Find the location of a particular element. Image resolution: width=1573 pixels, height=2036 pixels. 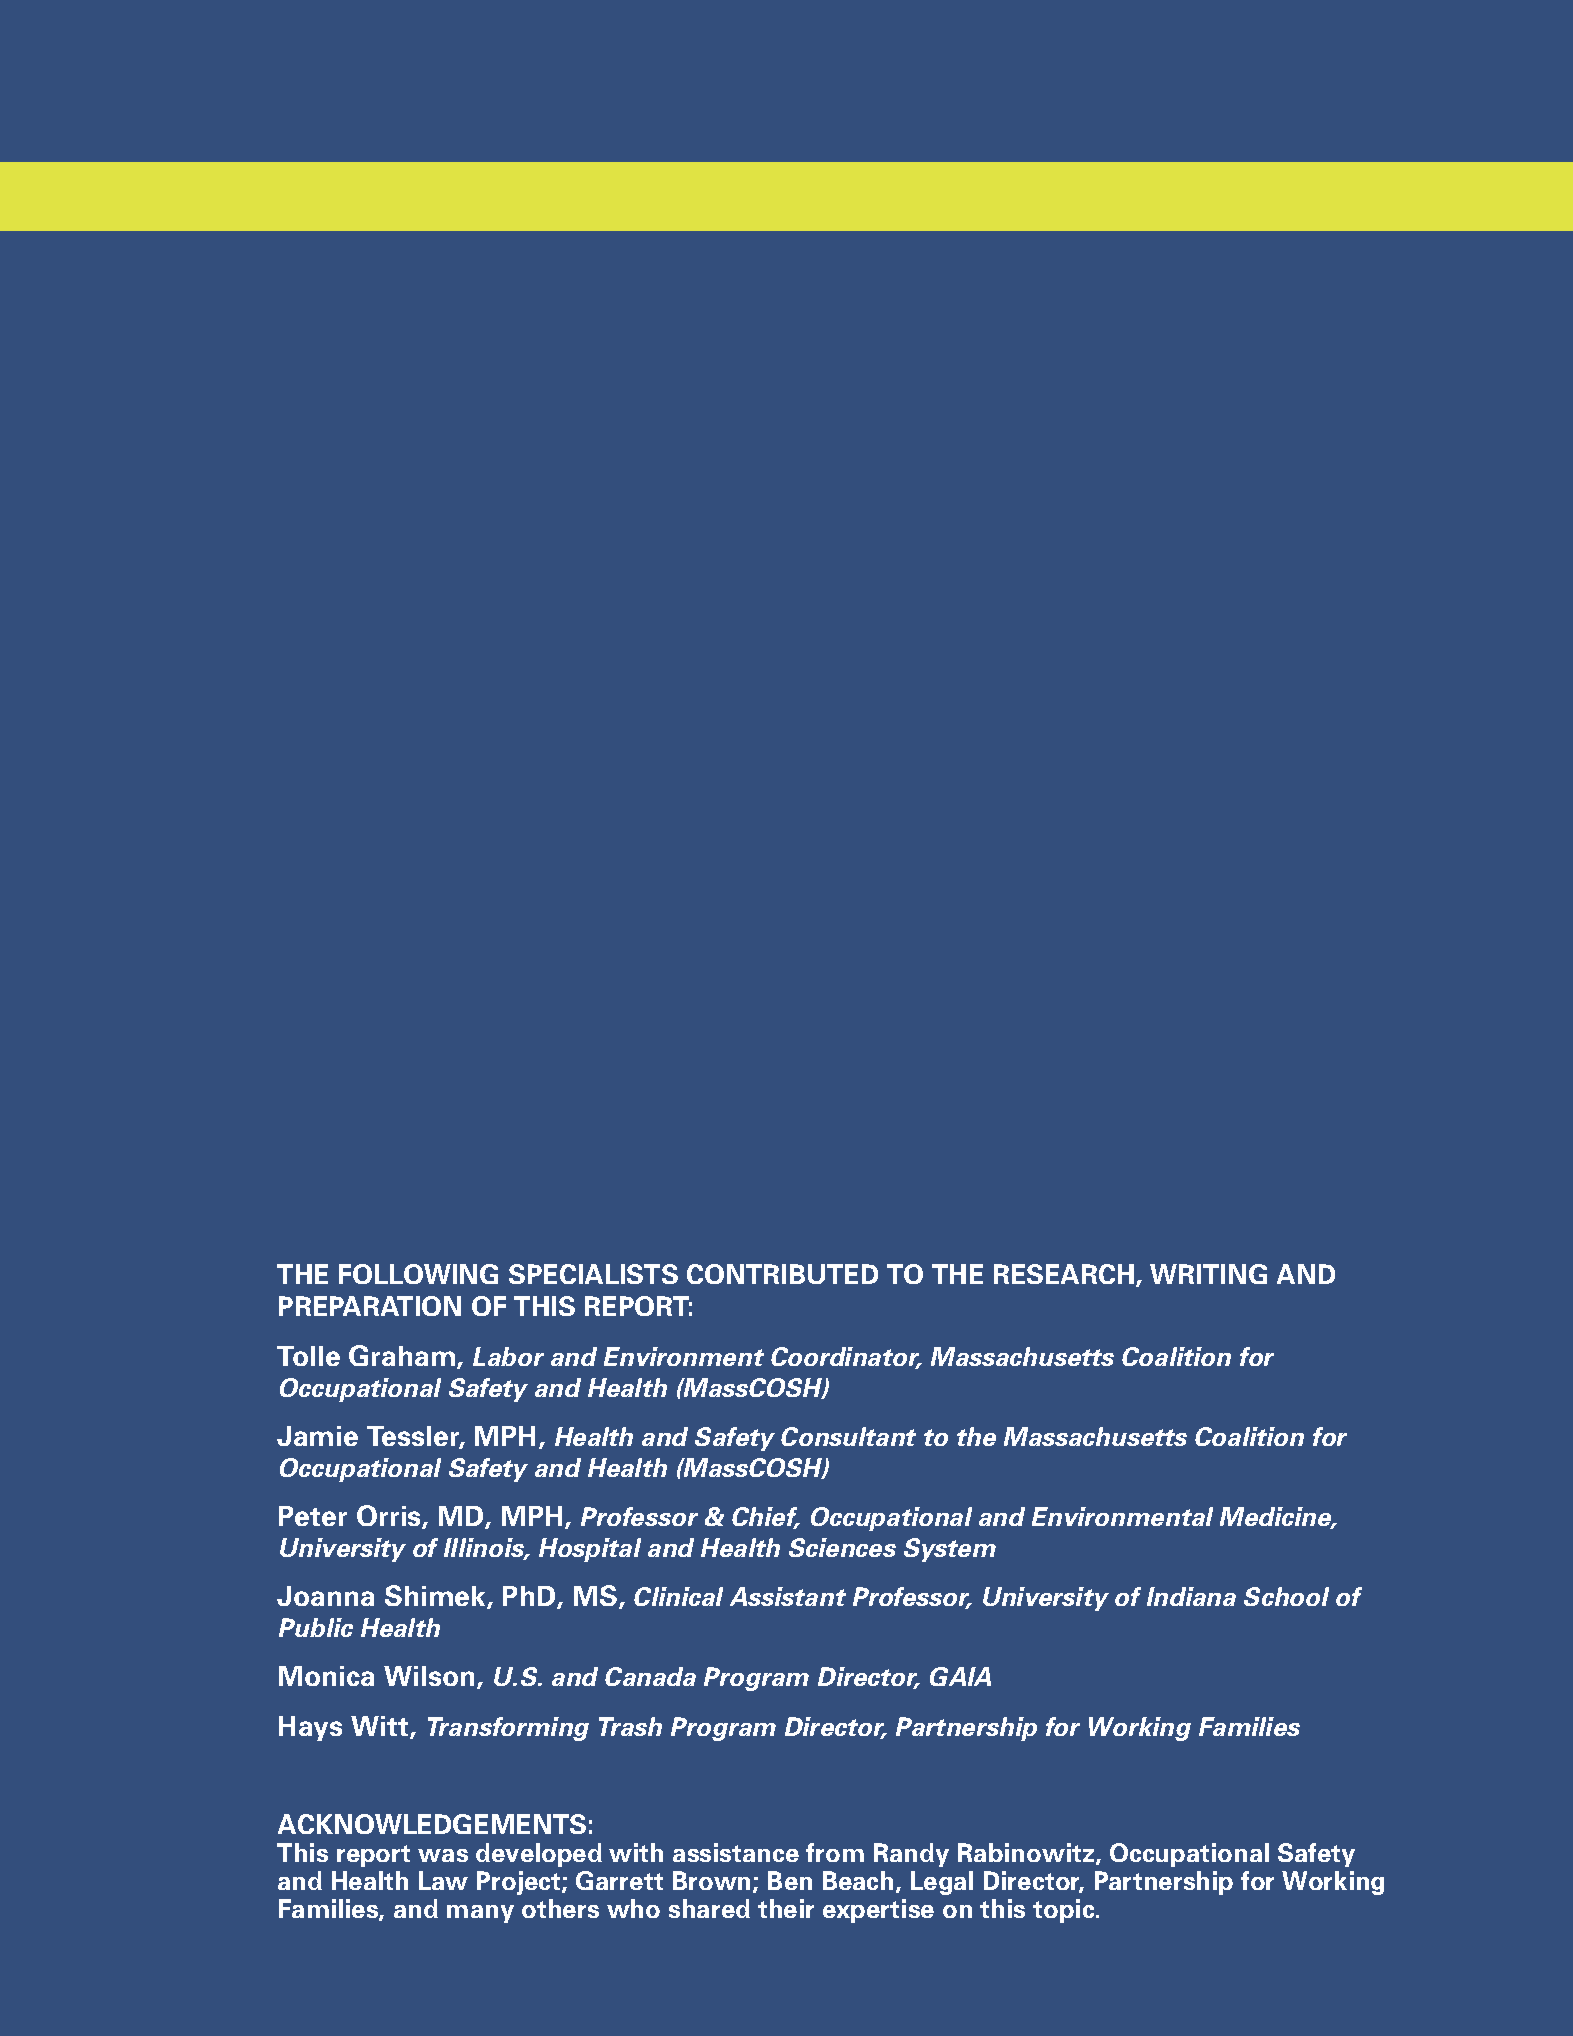

Consultant is located at coordinates (848, 1436).
